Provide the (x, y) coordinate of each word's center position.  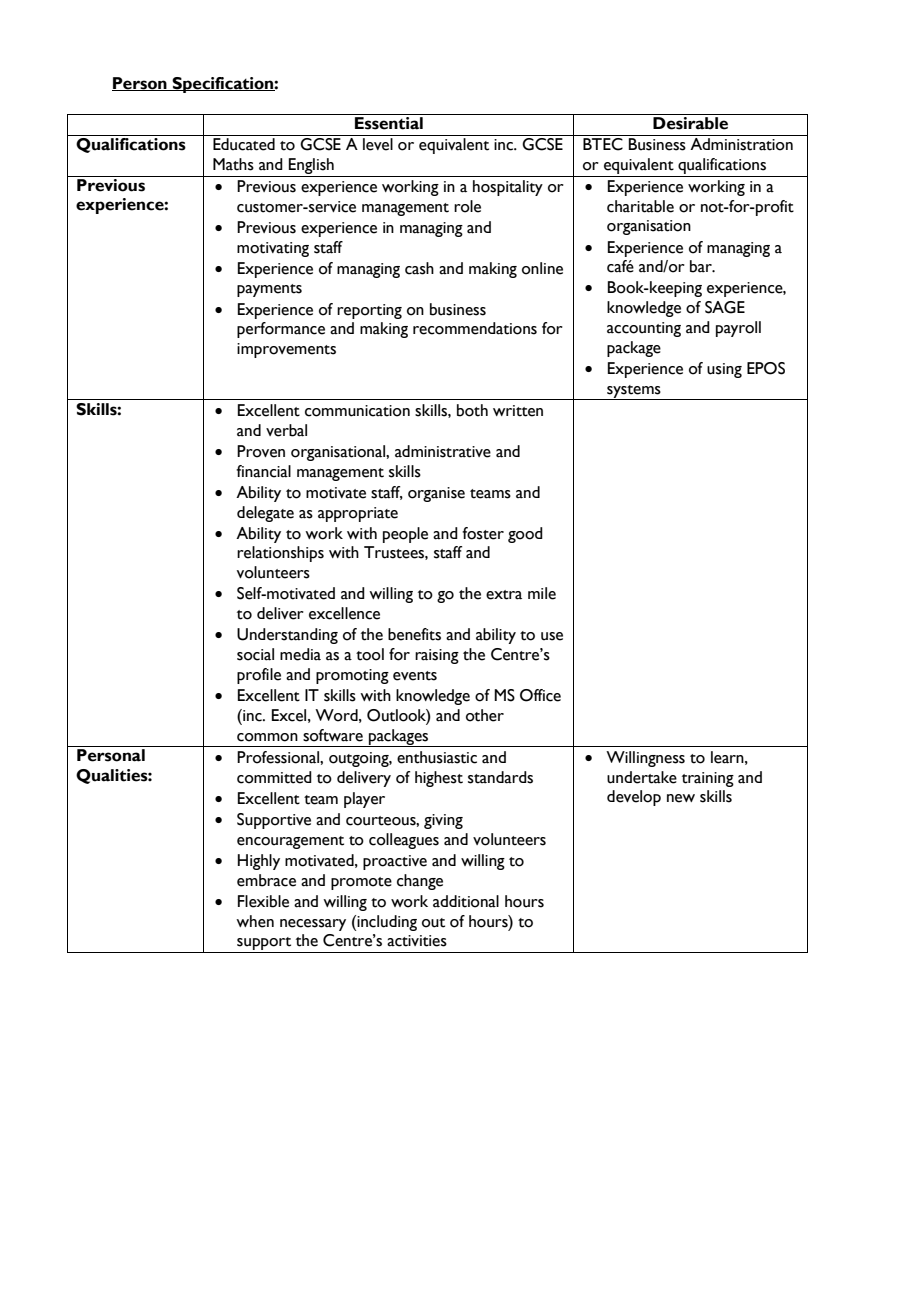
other (485, 715)
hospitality (508, 188)
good (525, 535)
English (311, 166)
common (267, 737)
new (681, 798)
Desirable (690, 123)
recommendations (475, 328)
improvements (286, 350)
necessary (313, 925)
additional (466, 901)
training (708, 779)
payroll (738, 329)
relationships (280, 554)
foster (483, 533)
